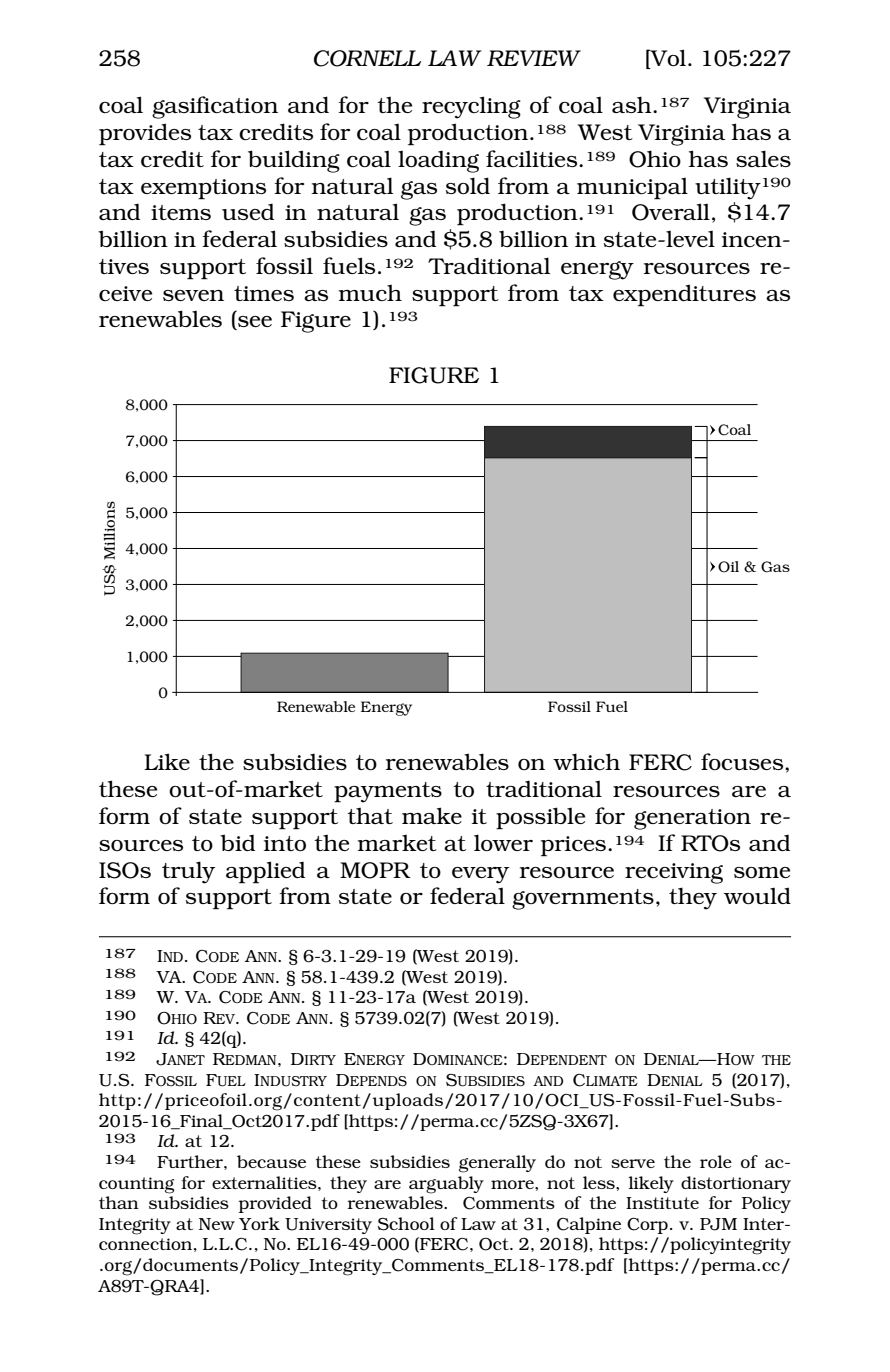  Describe the element at coordinates (684, 295) in the screenshot. I see `expenditures` at that location.
